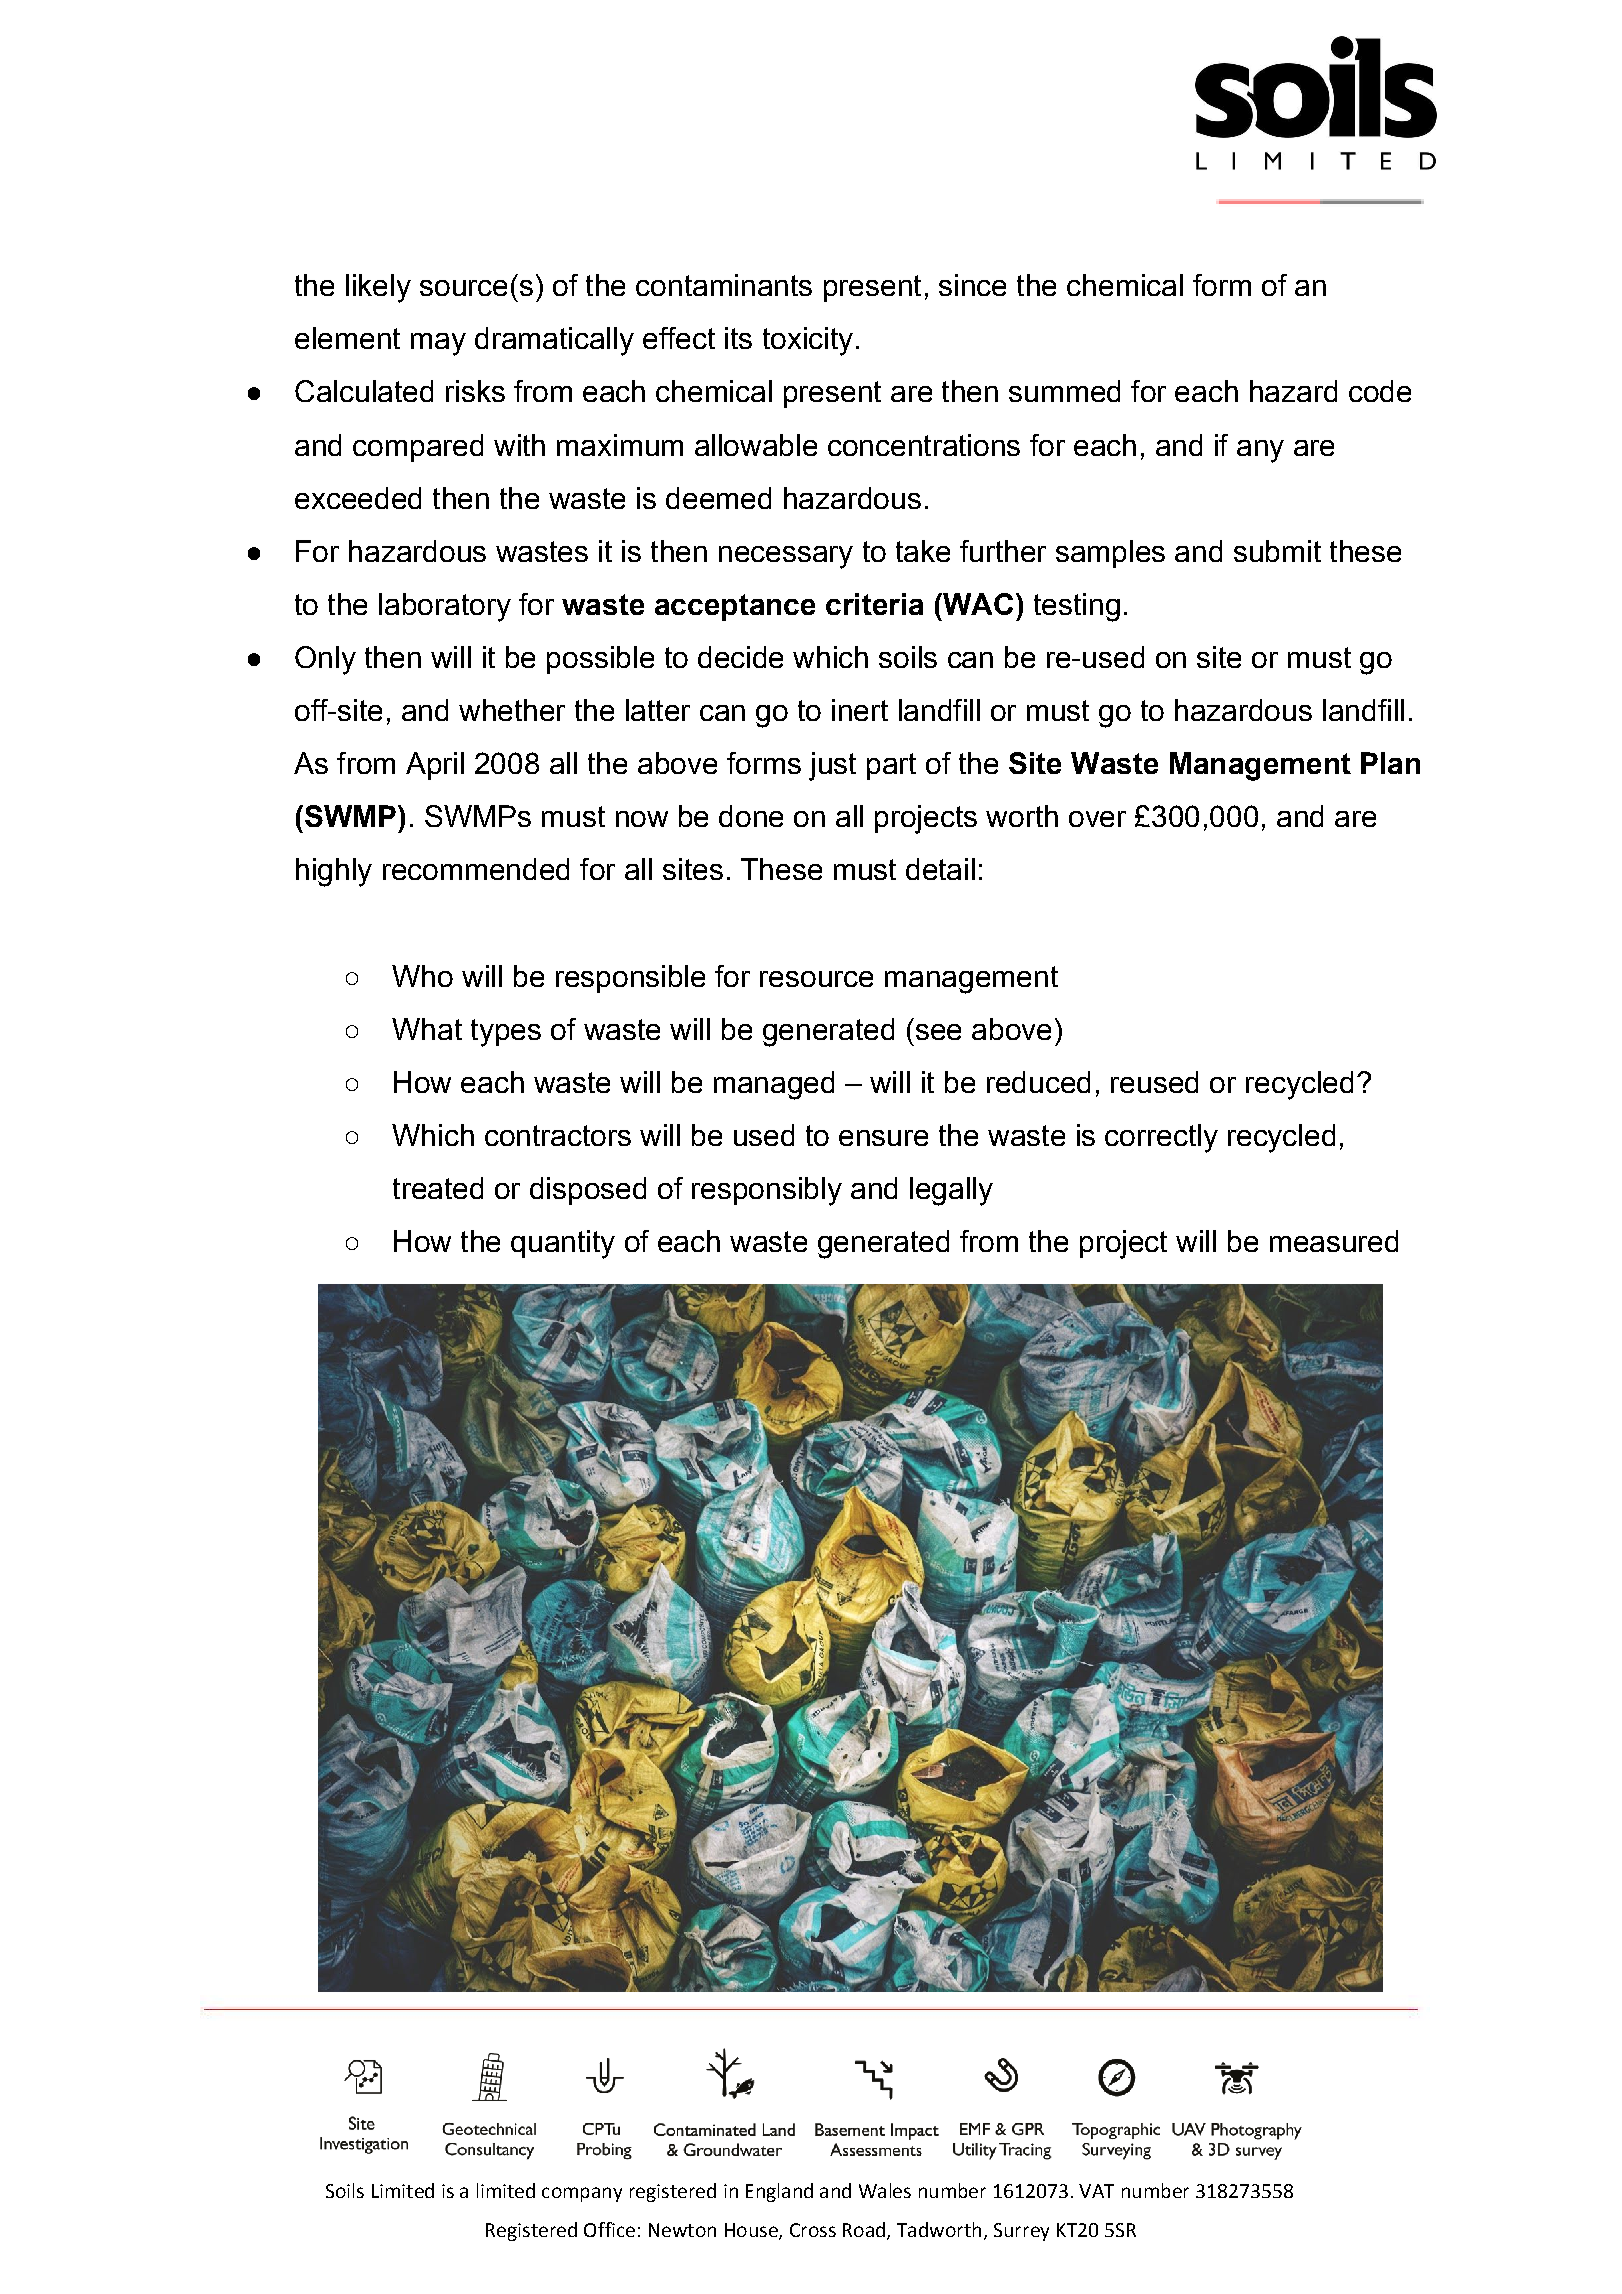 The height and width of the screenshot is (2294, 1622). What do you see at coordinates (582, 2194) in the screenshot?
I see `company` at bounding box center [582, 2194].
